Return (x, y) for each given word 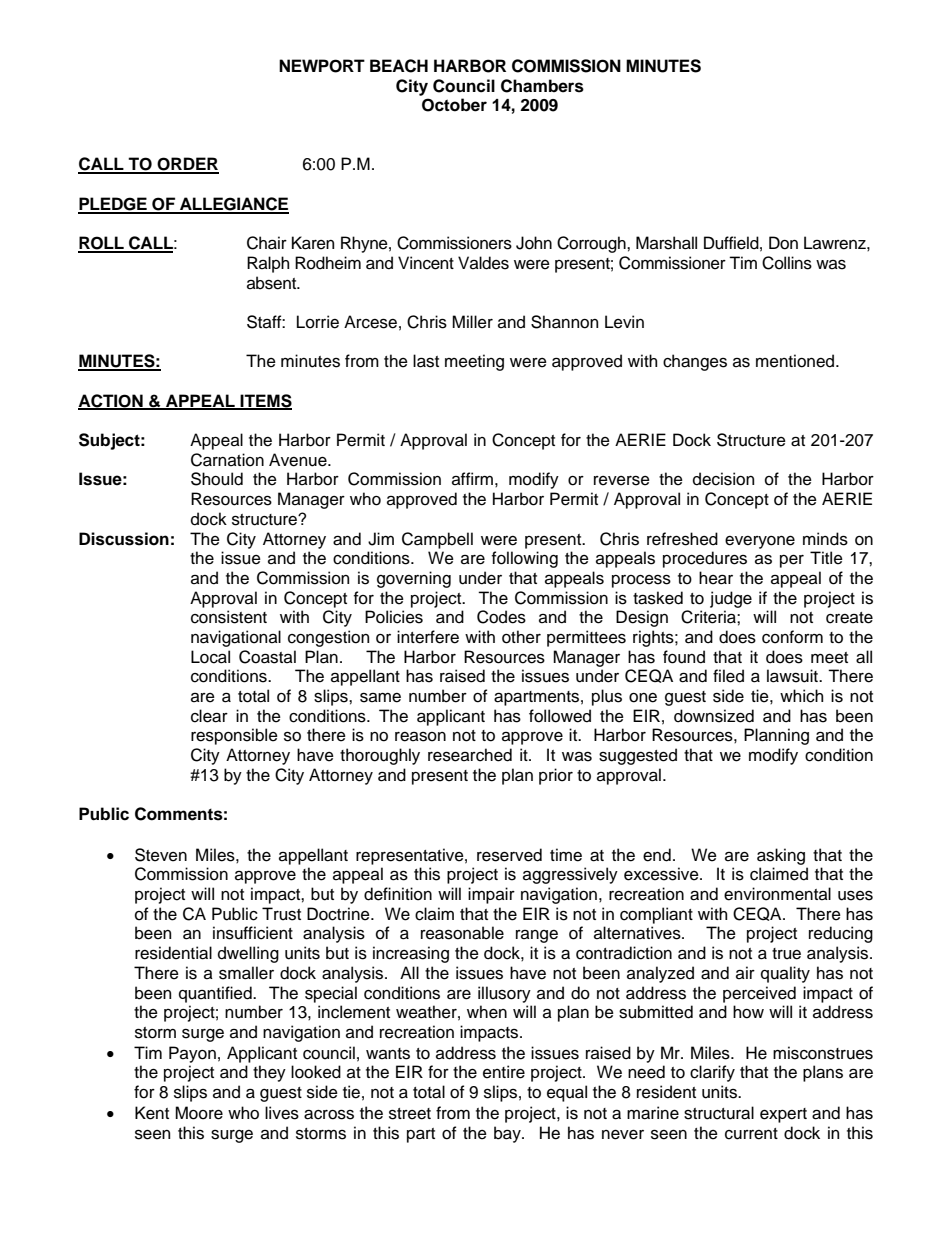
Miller (472, 322)
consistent (229, 617)
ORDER (187, 165)
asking (781, 856)
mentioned (796, 361)
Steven (161, 855)
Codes (501, 617)
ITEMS (265, 402)
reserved (509, 855)
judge (731, 599)
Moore (199, 1113)
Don (783, 243)
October (454, 105)
